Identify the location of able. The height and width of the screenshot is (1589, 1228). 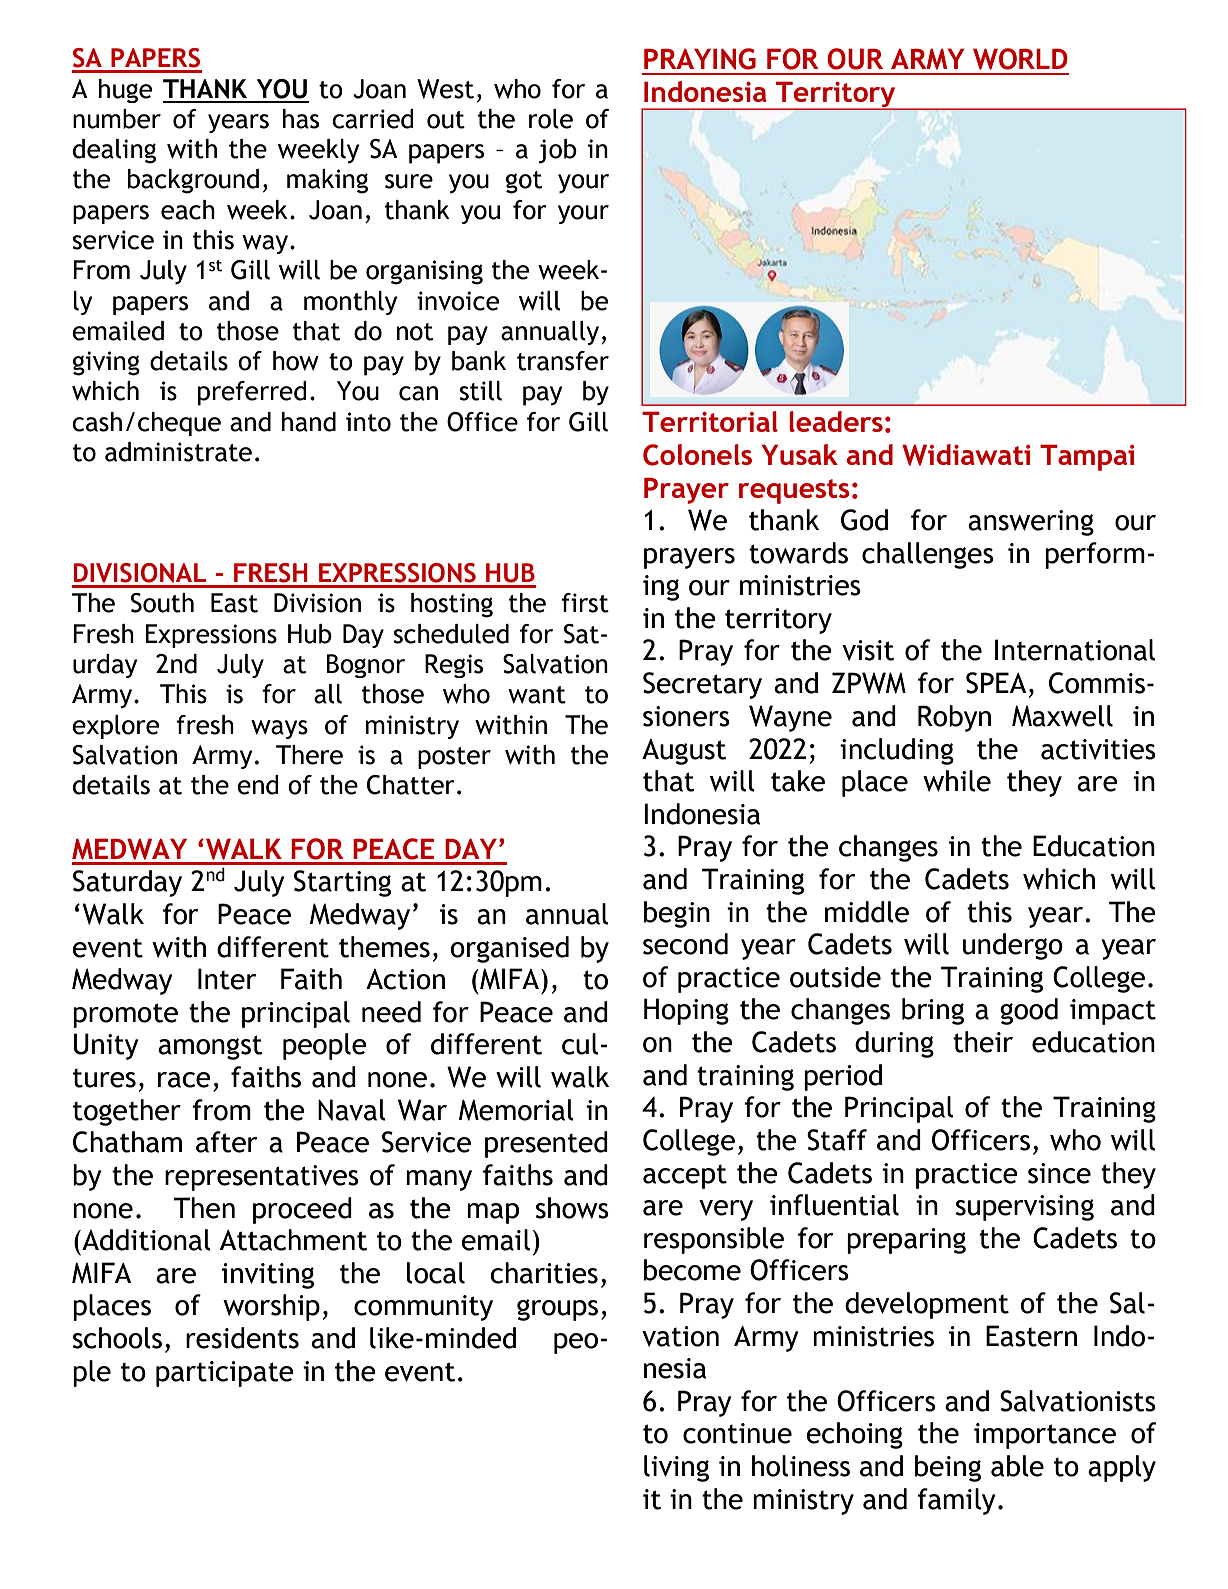
(1017, 1466).
